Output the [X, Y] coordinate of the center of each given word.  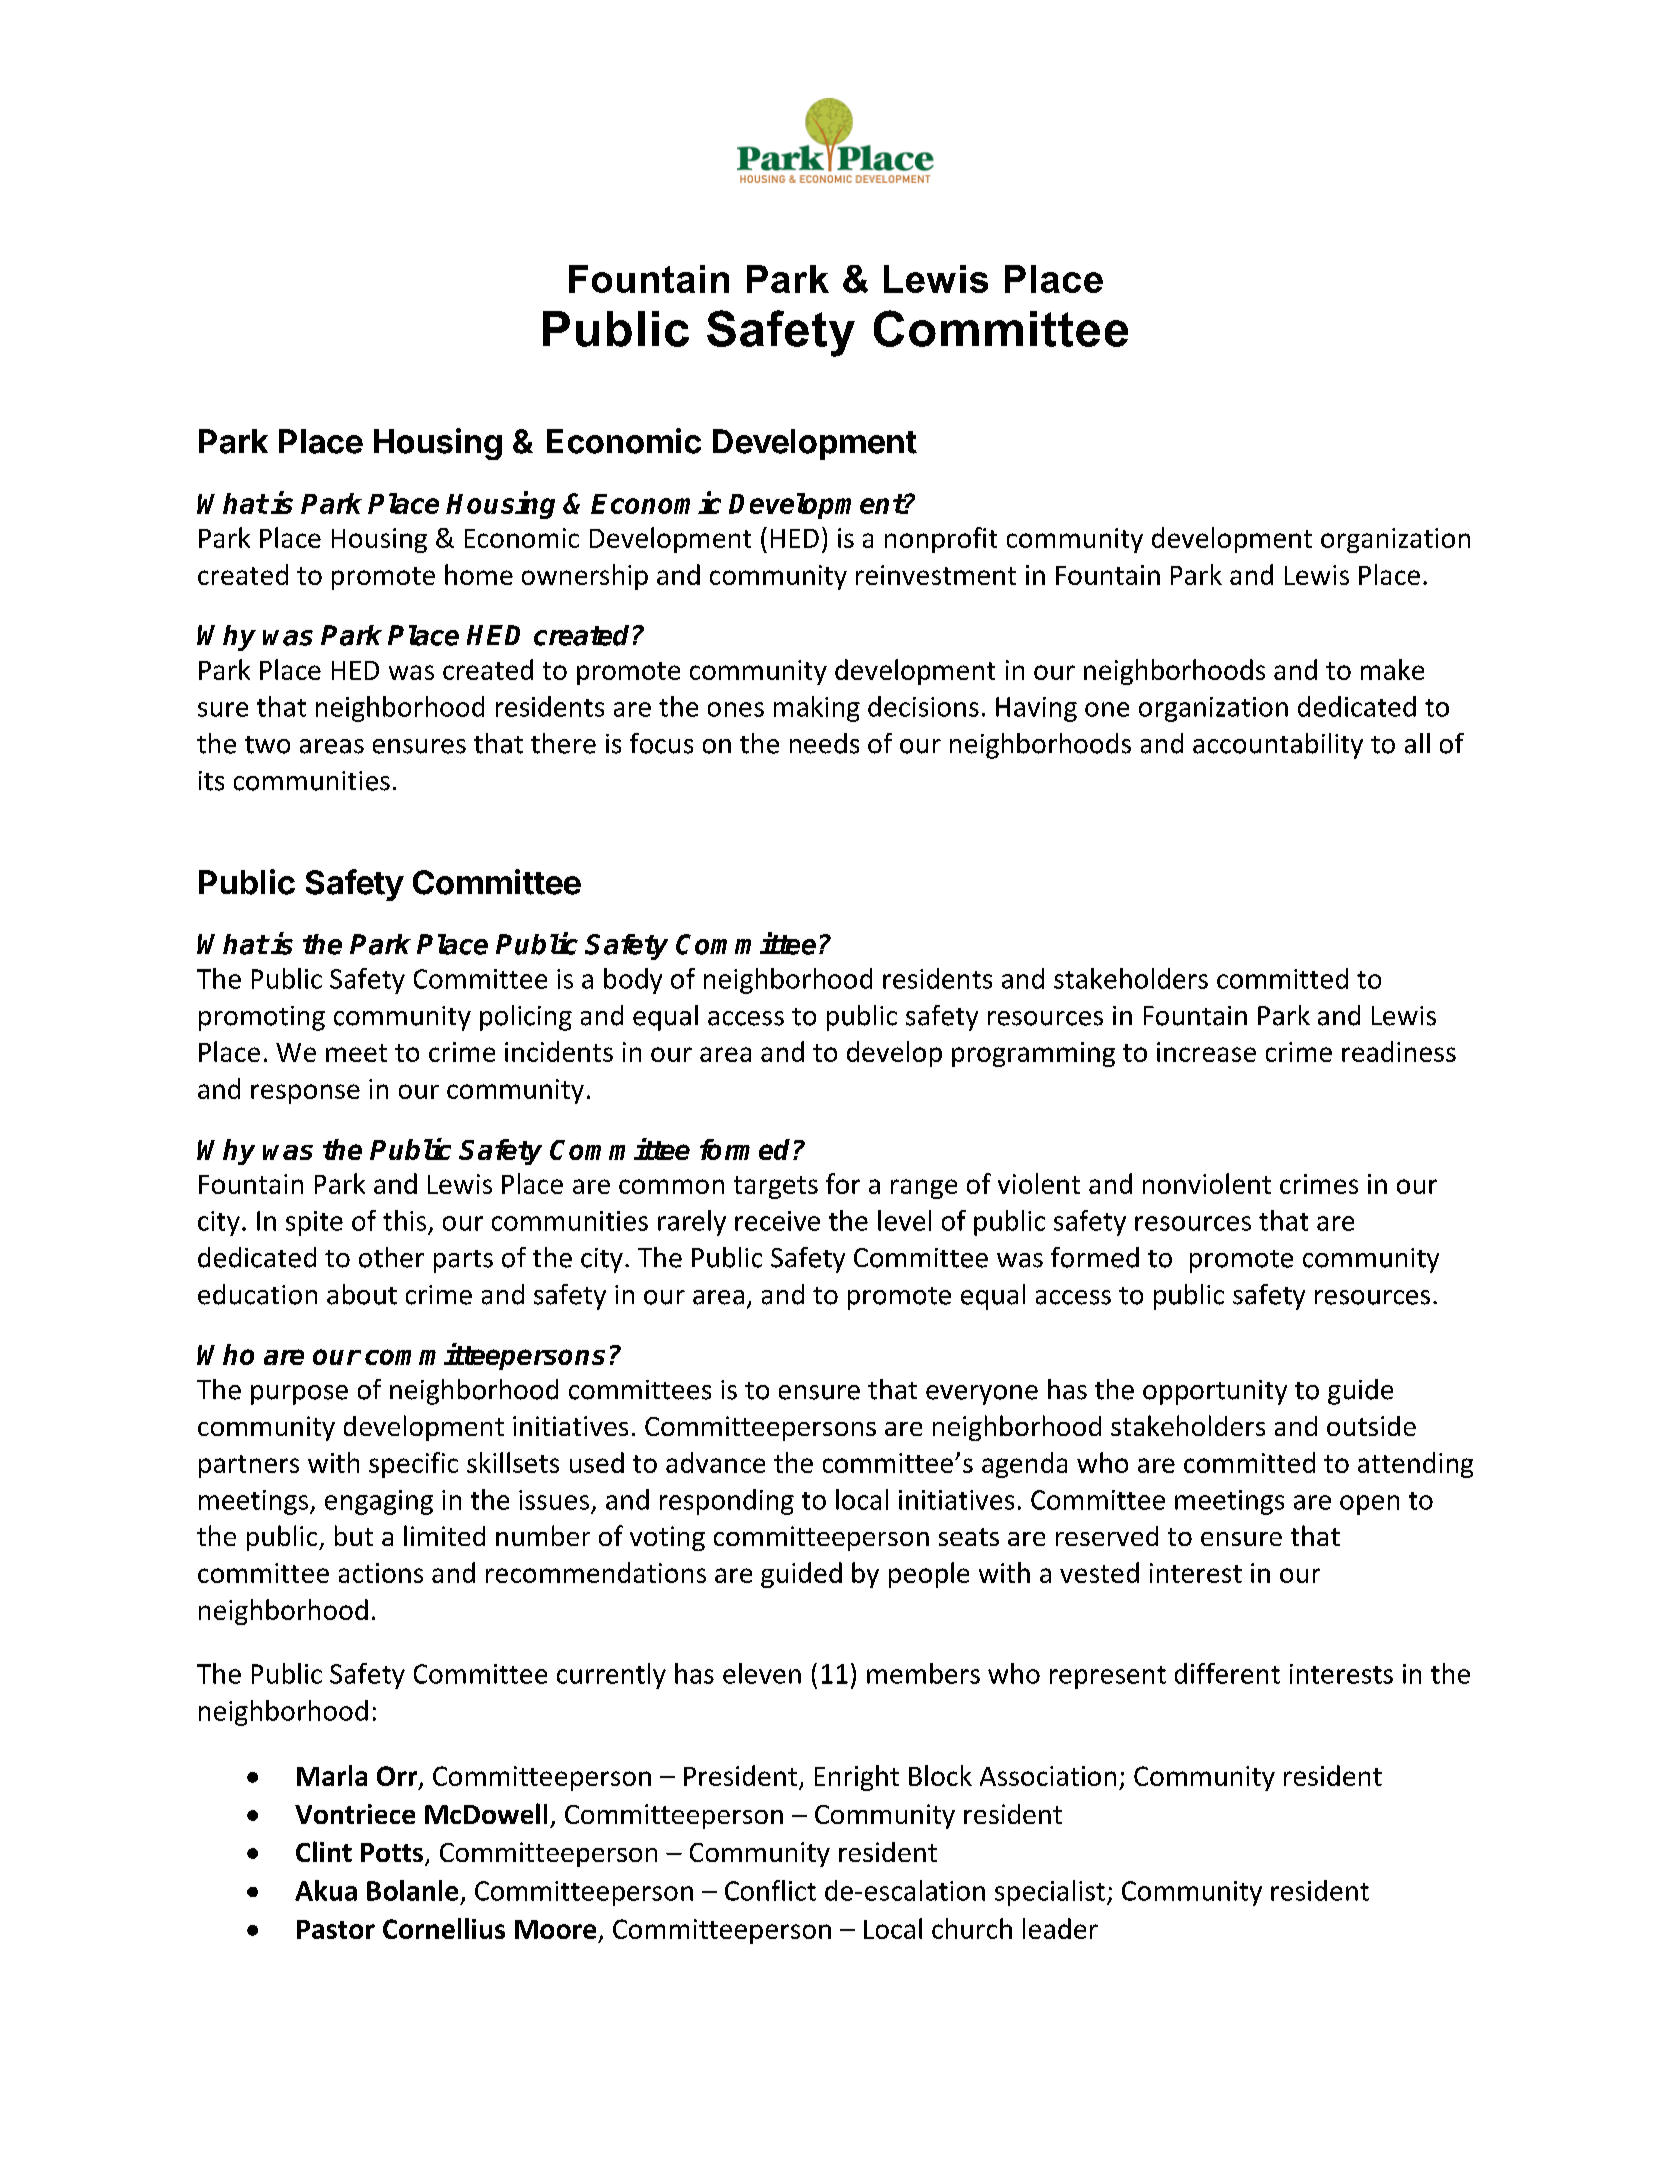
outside [1371, 1426]
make [1392, 669]
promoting [262, 1018]
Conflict [770, 1890]
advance [715, 1462]
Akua [326, 1890]
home [479, 574]
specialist [1050, 1893]
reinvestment [936, 575]
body [633, 981]
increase [1206, 1052]
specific [413, 1465]
